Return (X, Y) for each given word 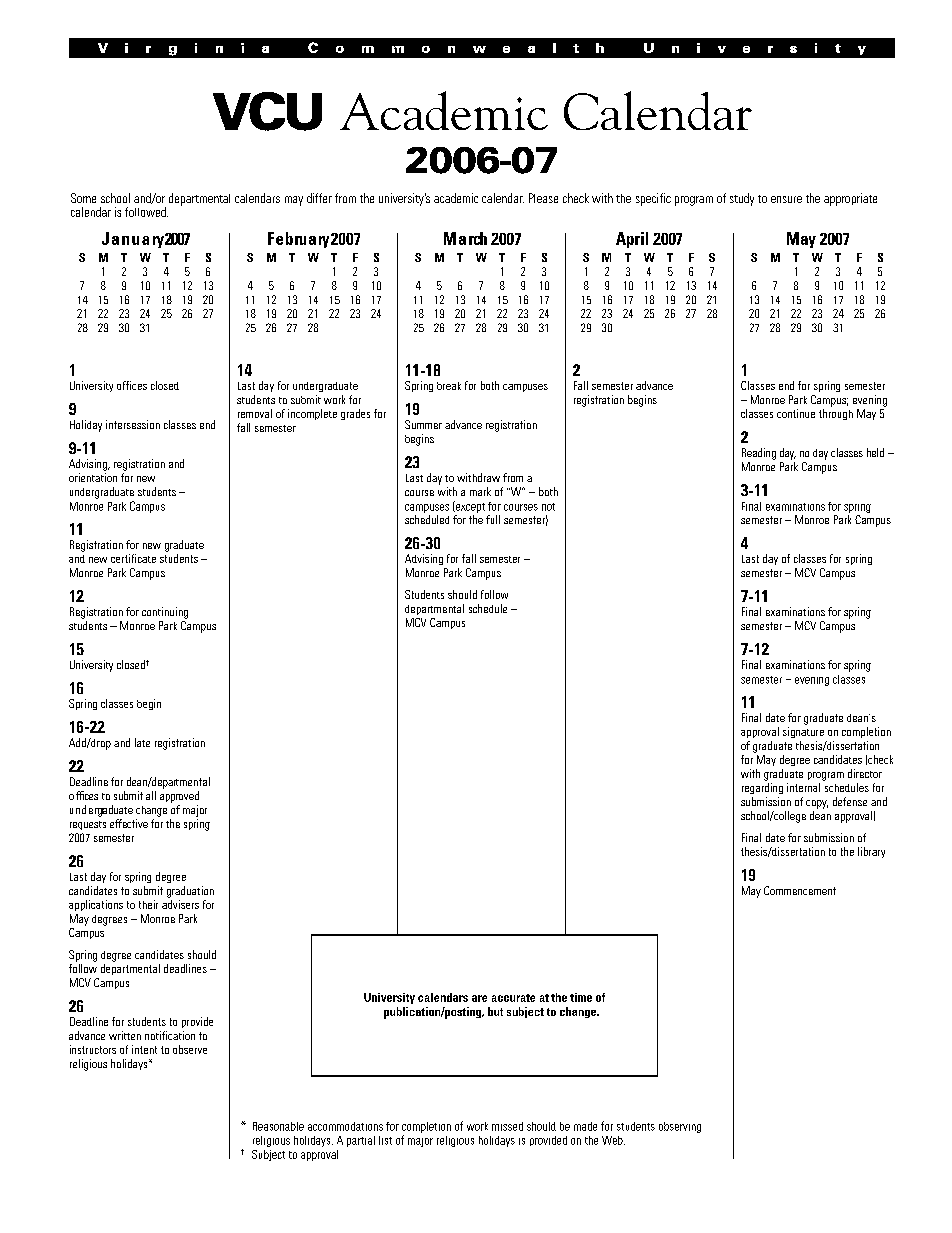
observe (190, 1049)
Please (543, 198)
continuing (165, 613)
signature (803, 732)
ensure (786, 199)
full (493, 519)
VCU (267, 111)
